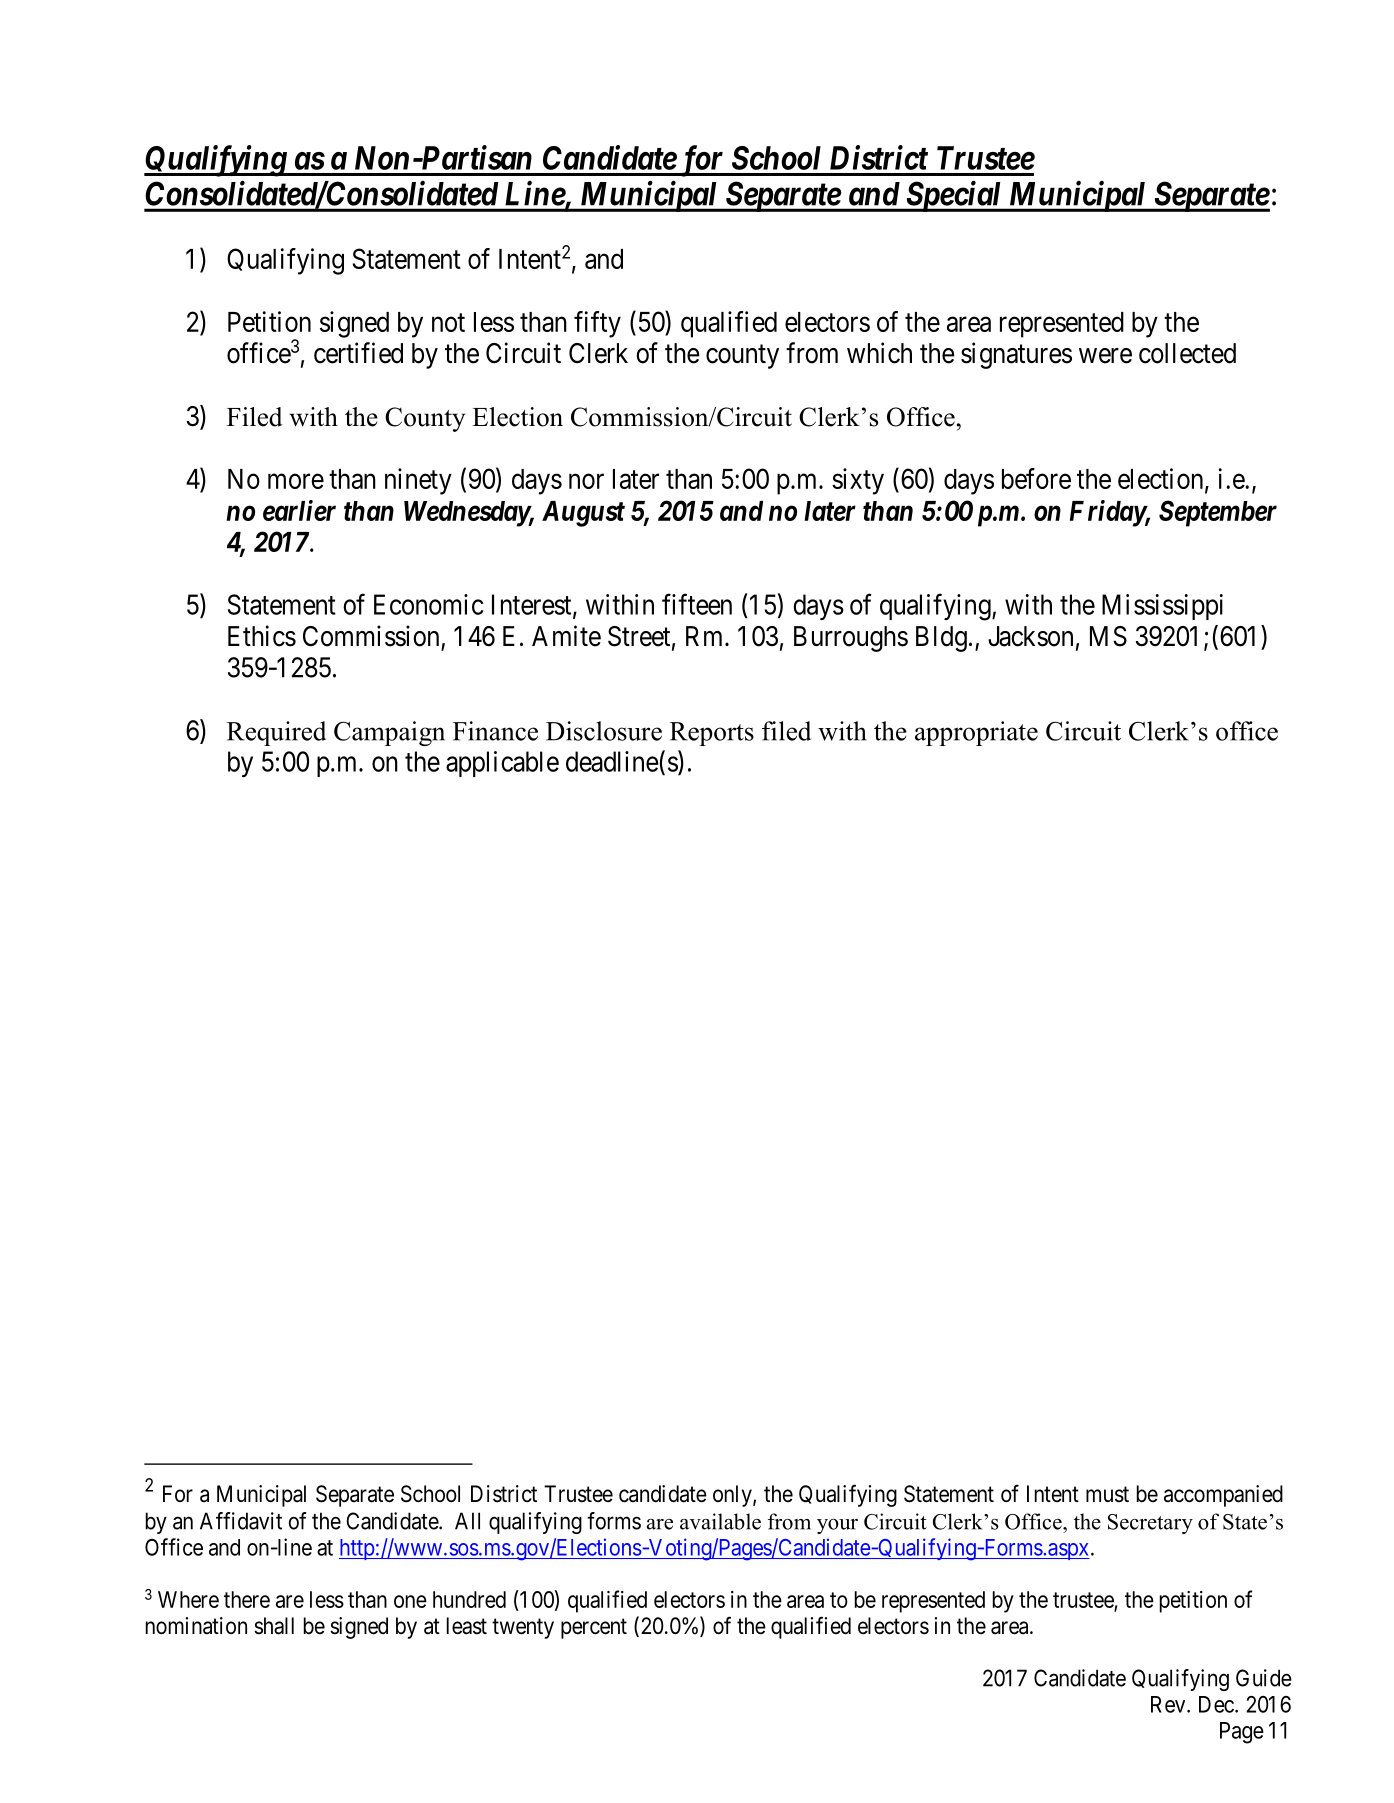 The image size is (1394, 1803). I want to click on shall, so click(274, 1626).
